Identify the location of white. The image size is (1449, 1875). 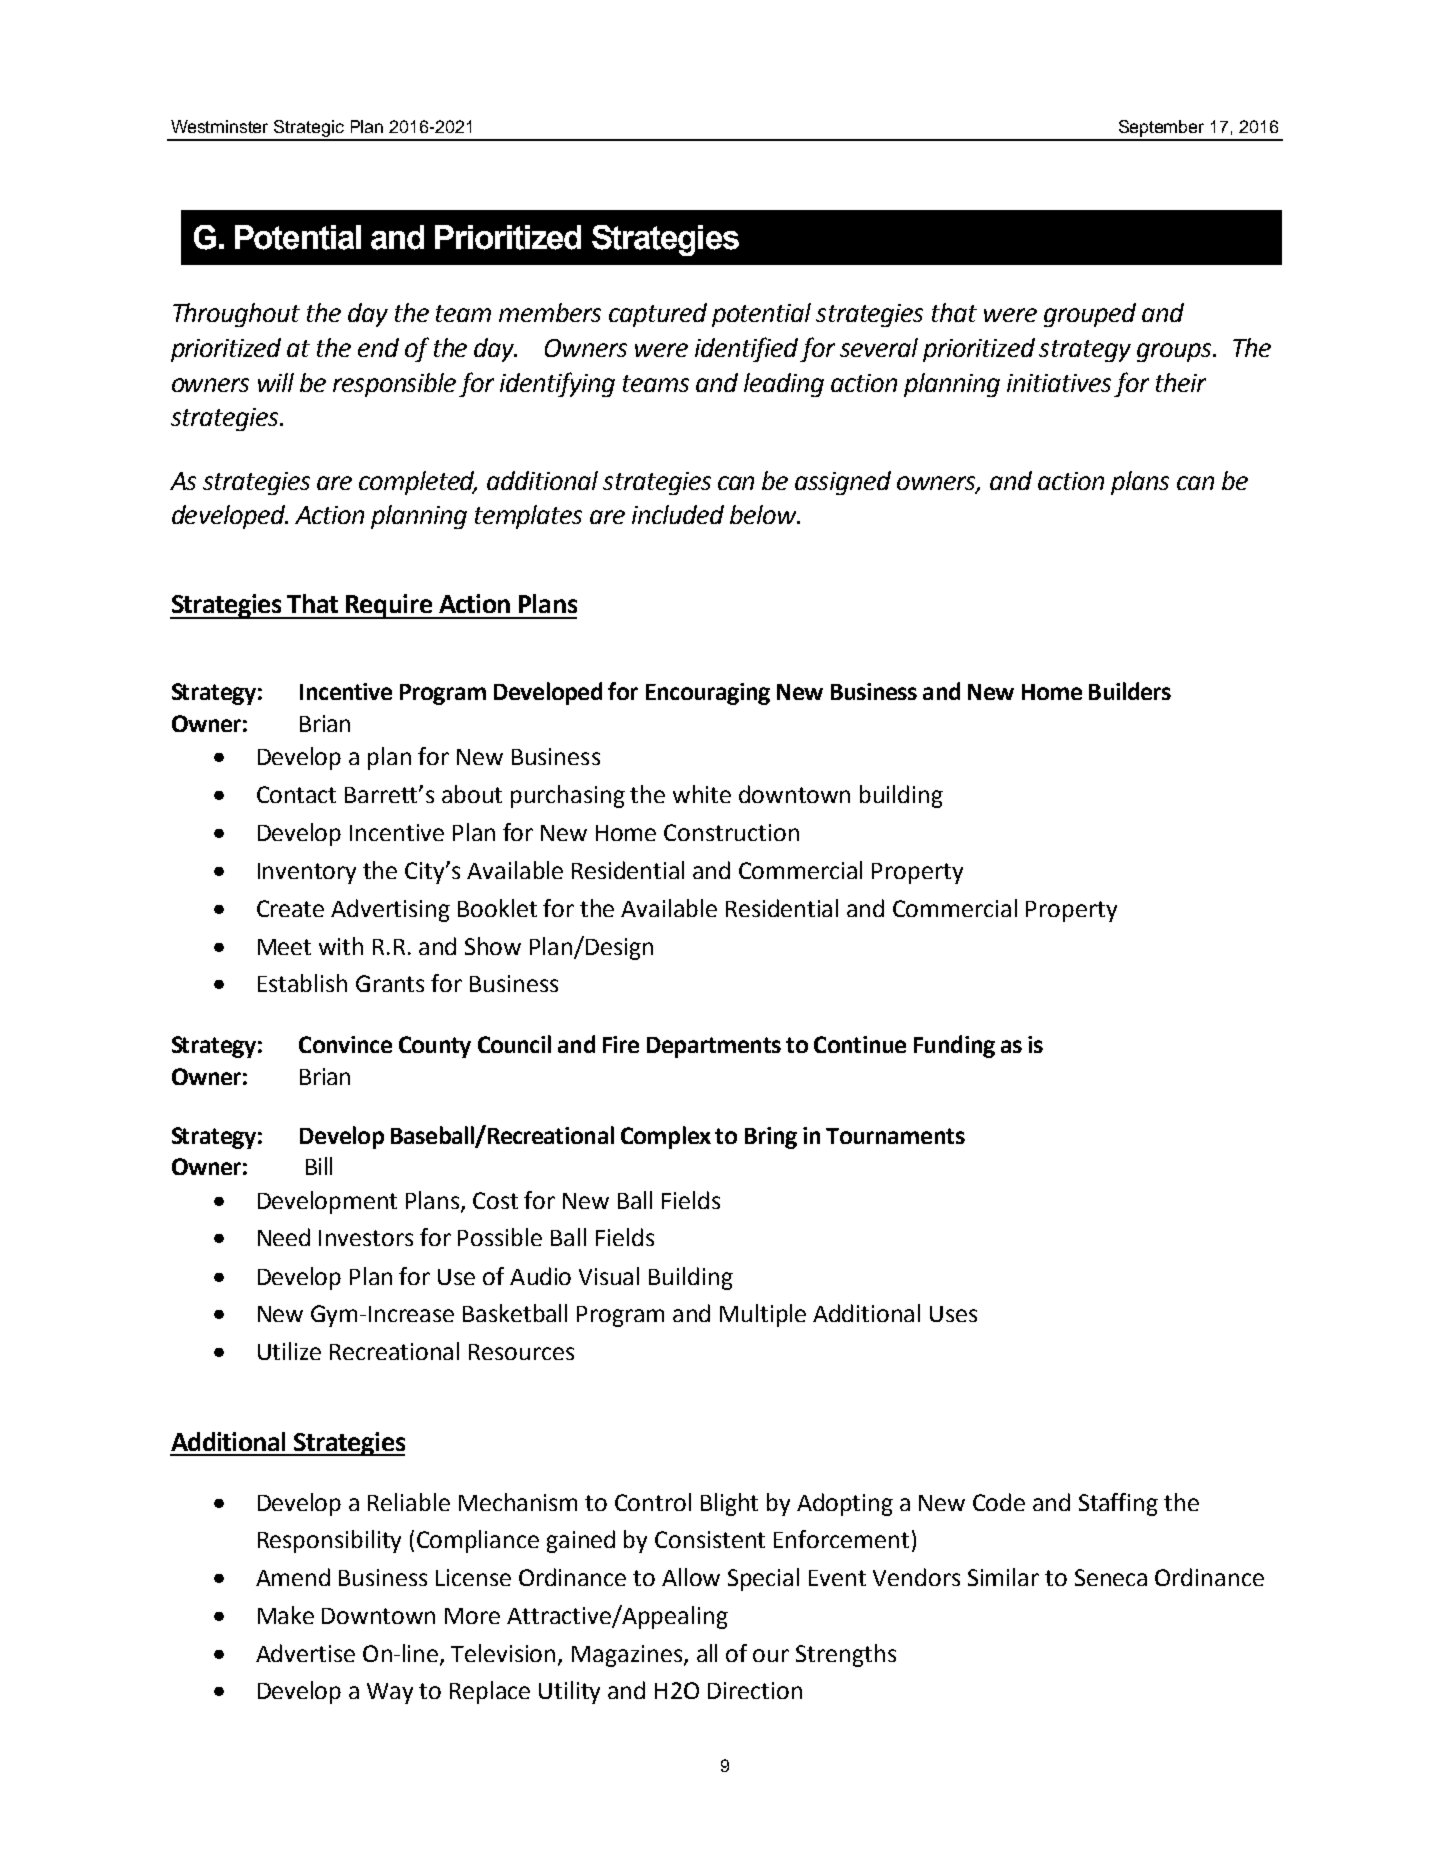
(702, 794).
